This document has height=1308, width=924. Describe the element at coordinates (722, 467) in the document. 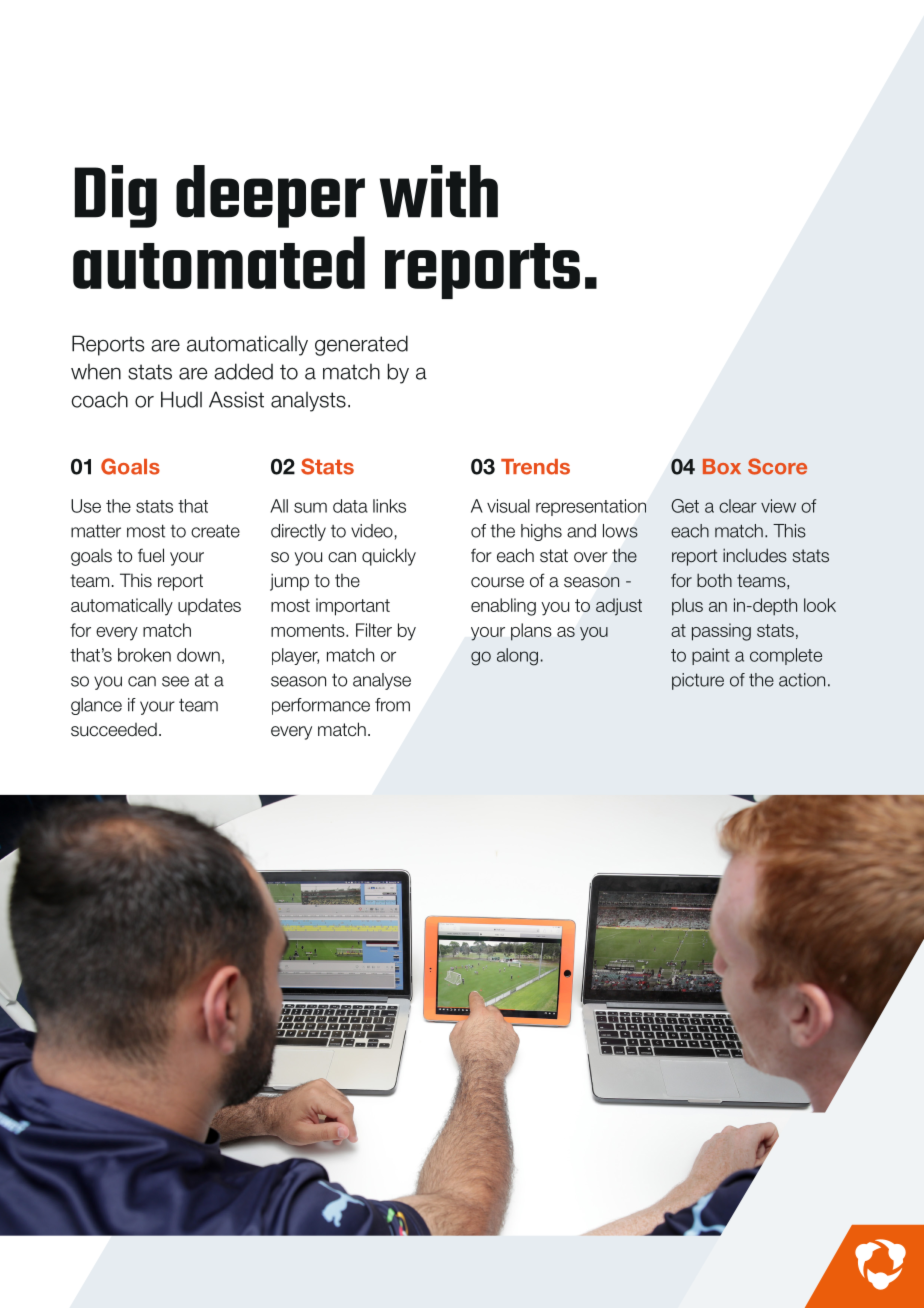

I see `Box` at that location.
